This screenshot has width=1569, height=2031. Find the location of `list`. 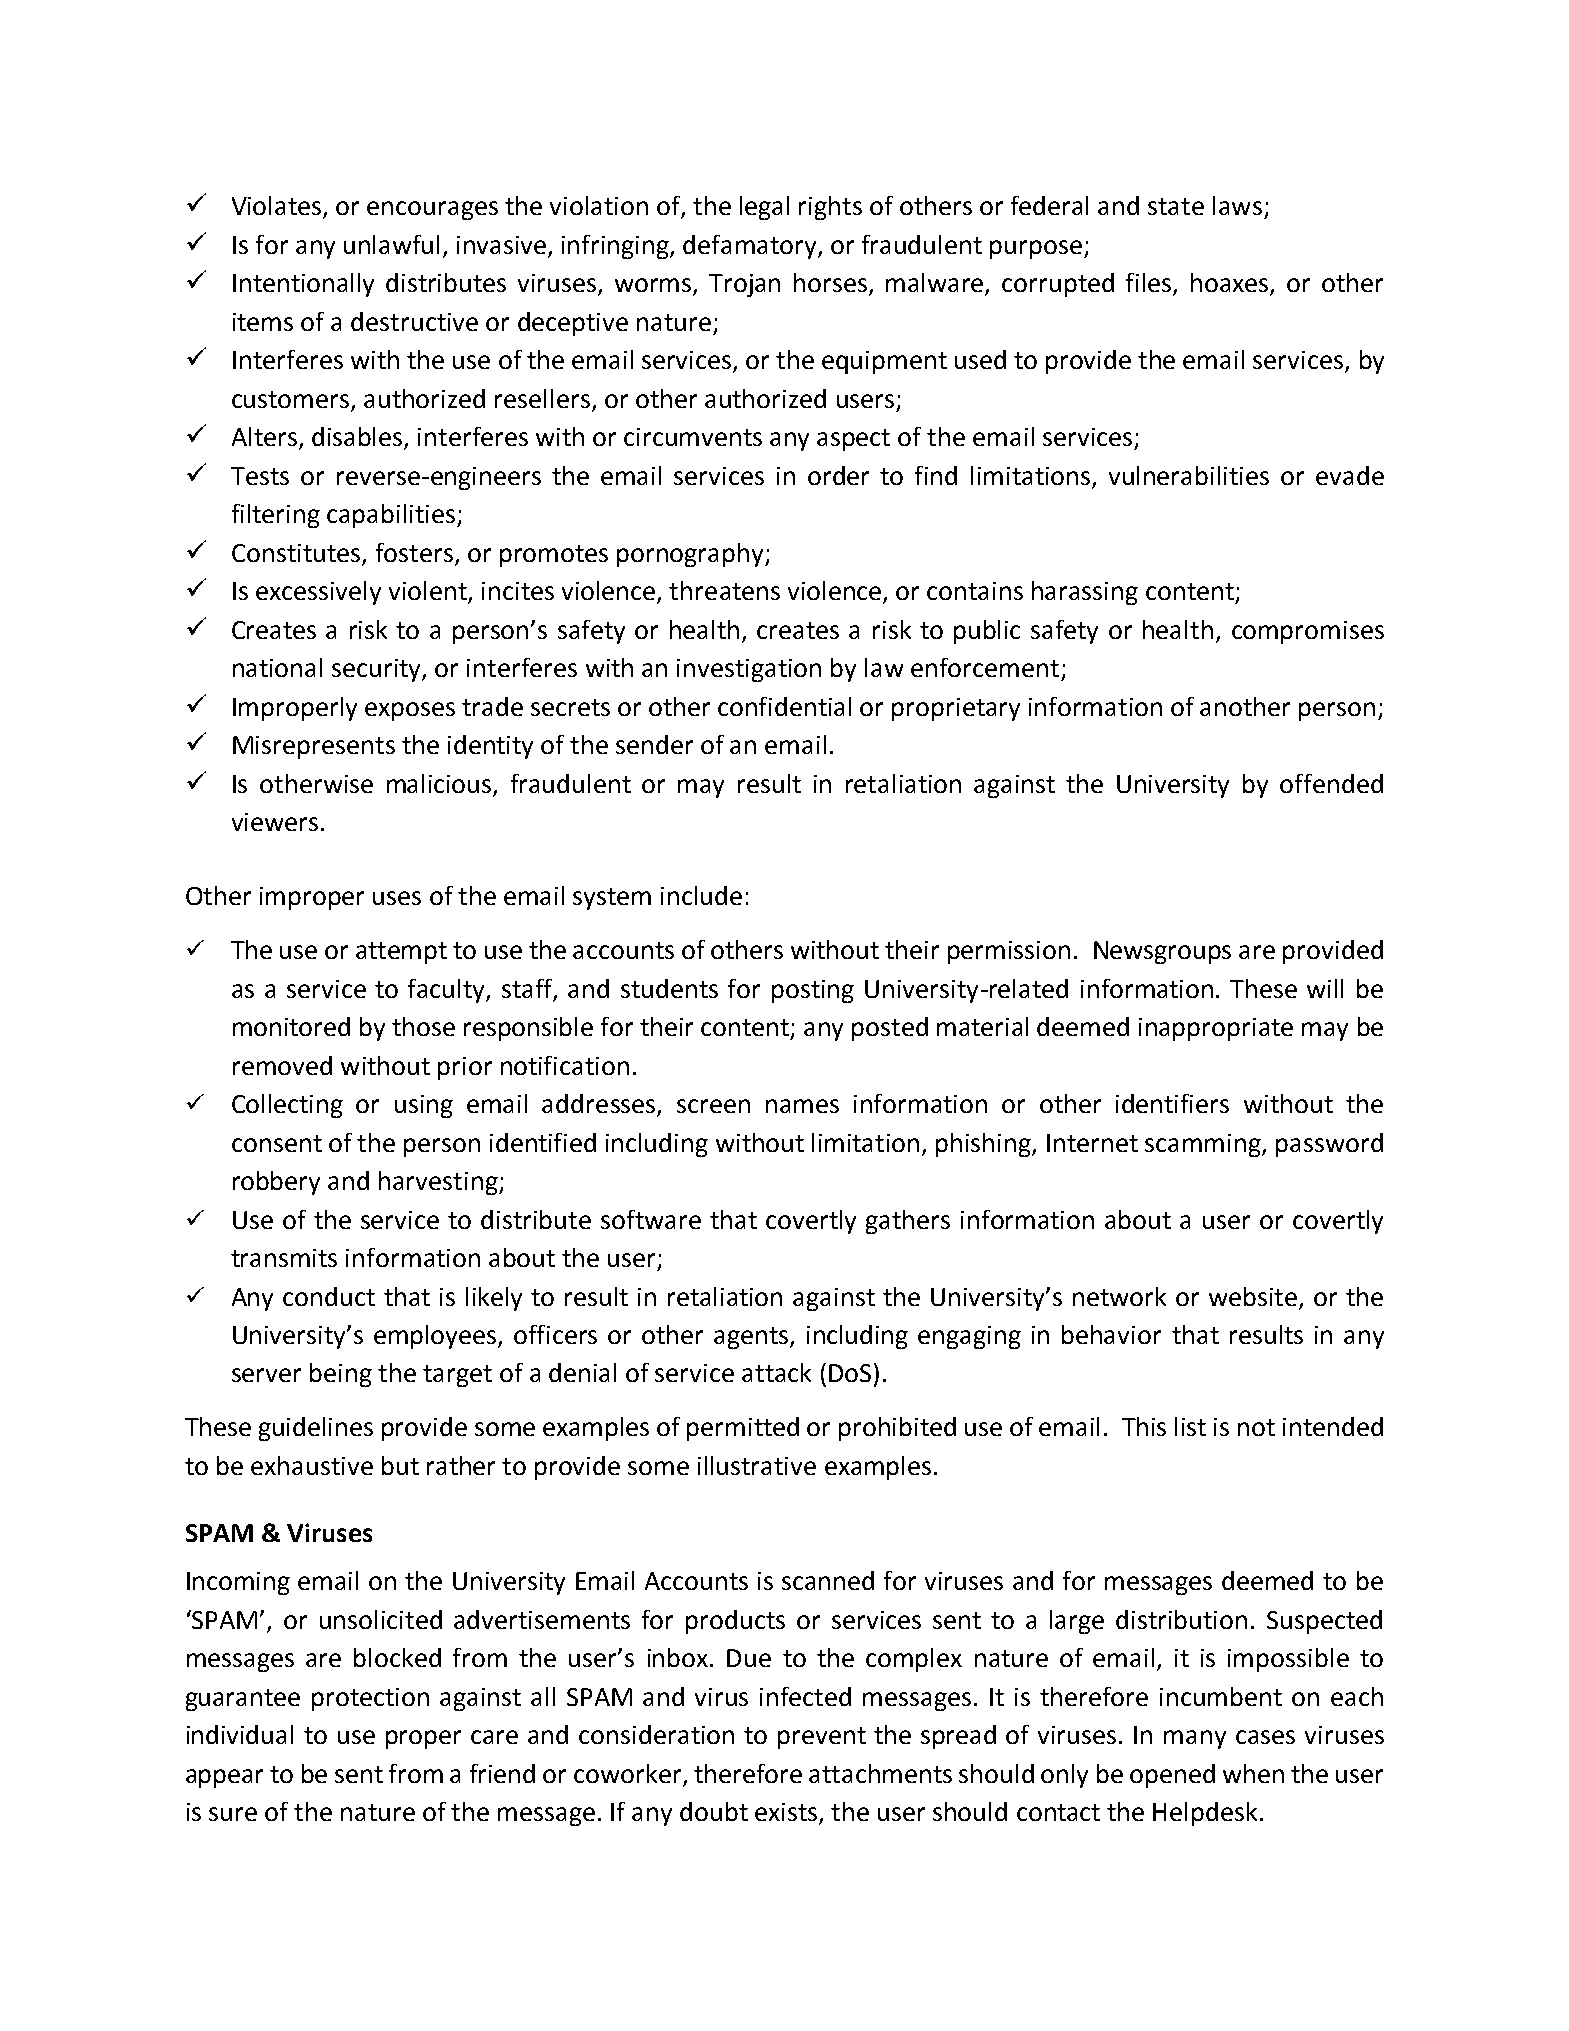

list is located at coordinates (1190, 1426).
